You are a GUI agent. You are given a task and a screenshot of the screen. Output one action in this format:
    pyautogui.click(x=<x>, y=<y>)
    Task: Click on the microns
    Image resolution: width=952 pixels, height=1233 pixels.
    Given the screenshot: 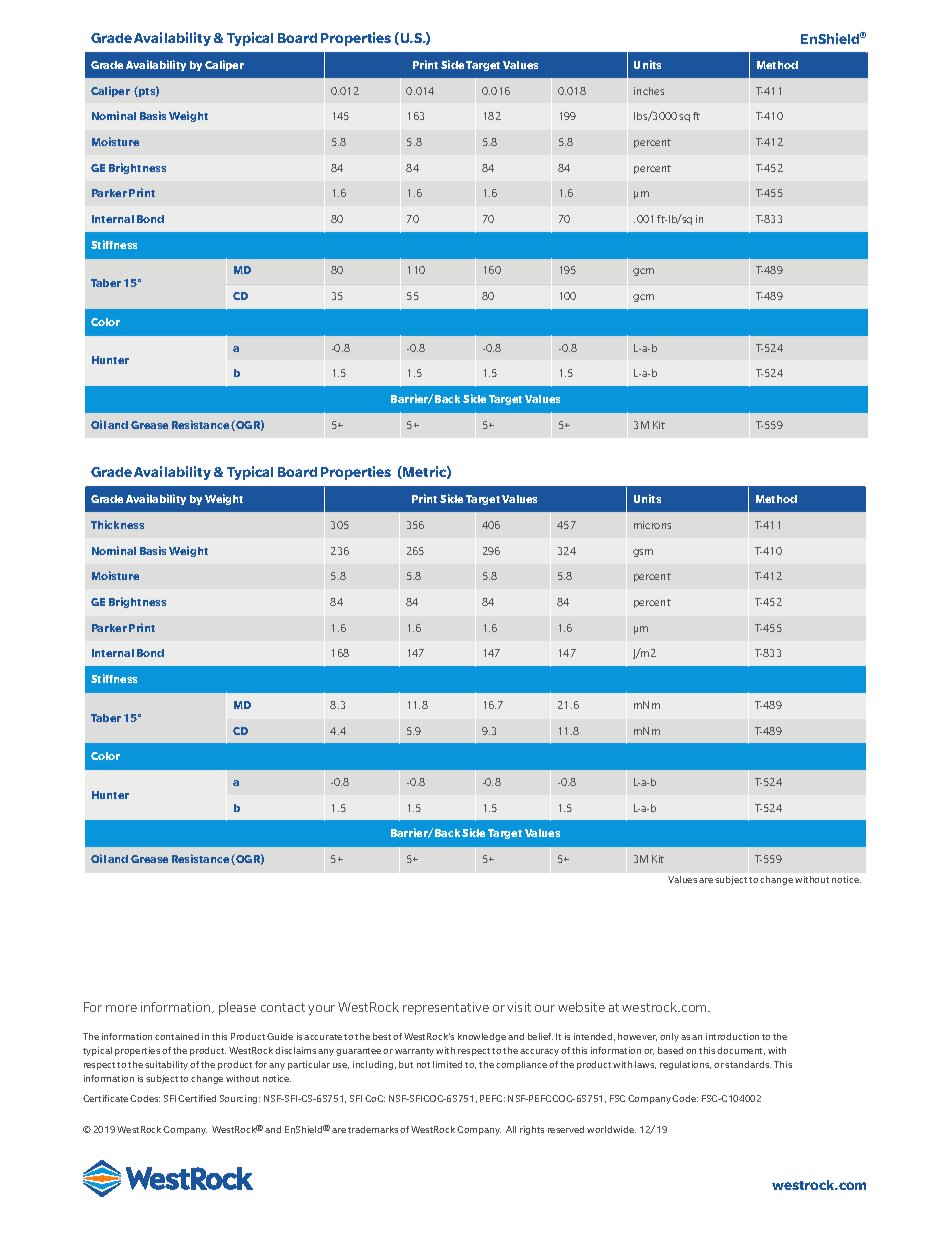 What is the action you would take?
    pyautogui.click(x=652, y=525)
